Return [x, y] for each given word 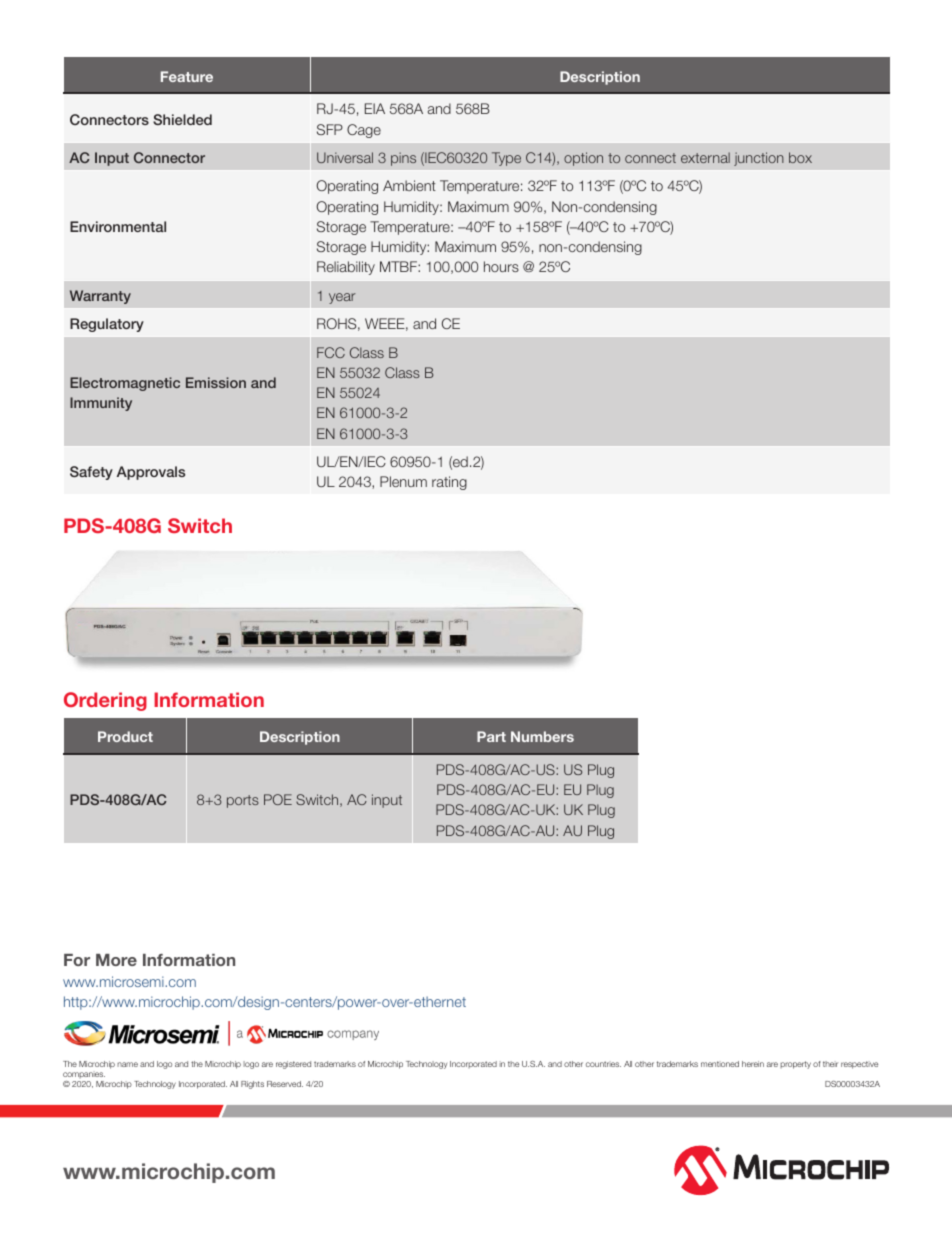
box [800, 157]
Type [506, 159]
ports [243, 801]
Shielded [182, 119]
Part [491, 736]
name [127, 1064]
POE [278, 799]
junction [759, 159]
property [795, 1065]
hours [501, 266]
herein [753, 1064]
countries [603, 1064]
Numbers [542, 736]
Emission [216, 382]
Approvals [151, 473]
